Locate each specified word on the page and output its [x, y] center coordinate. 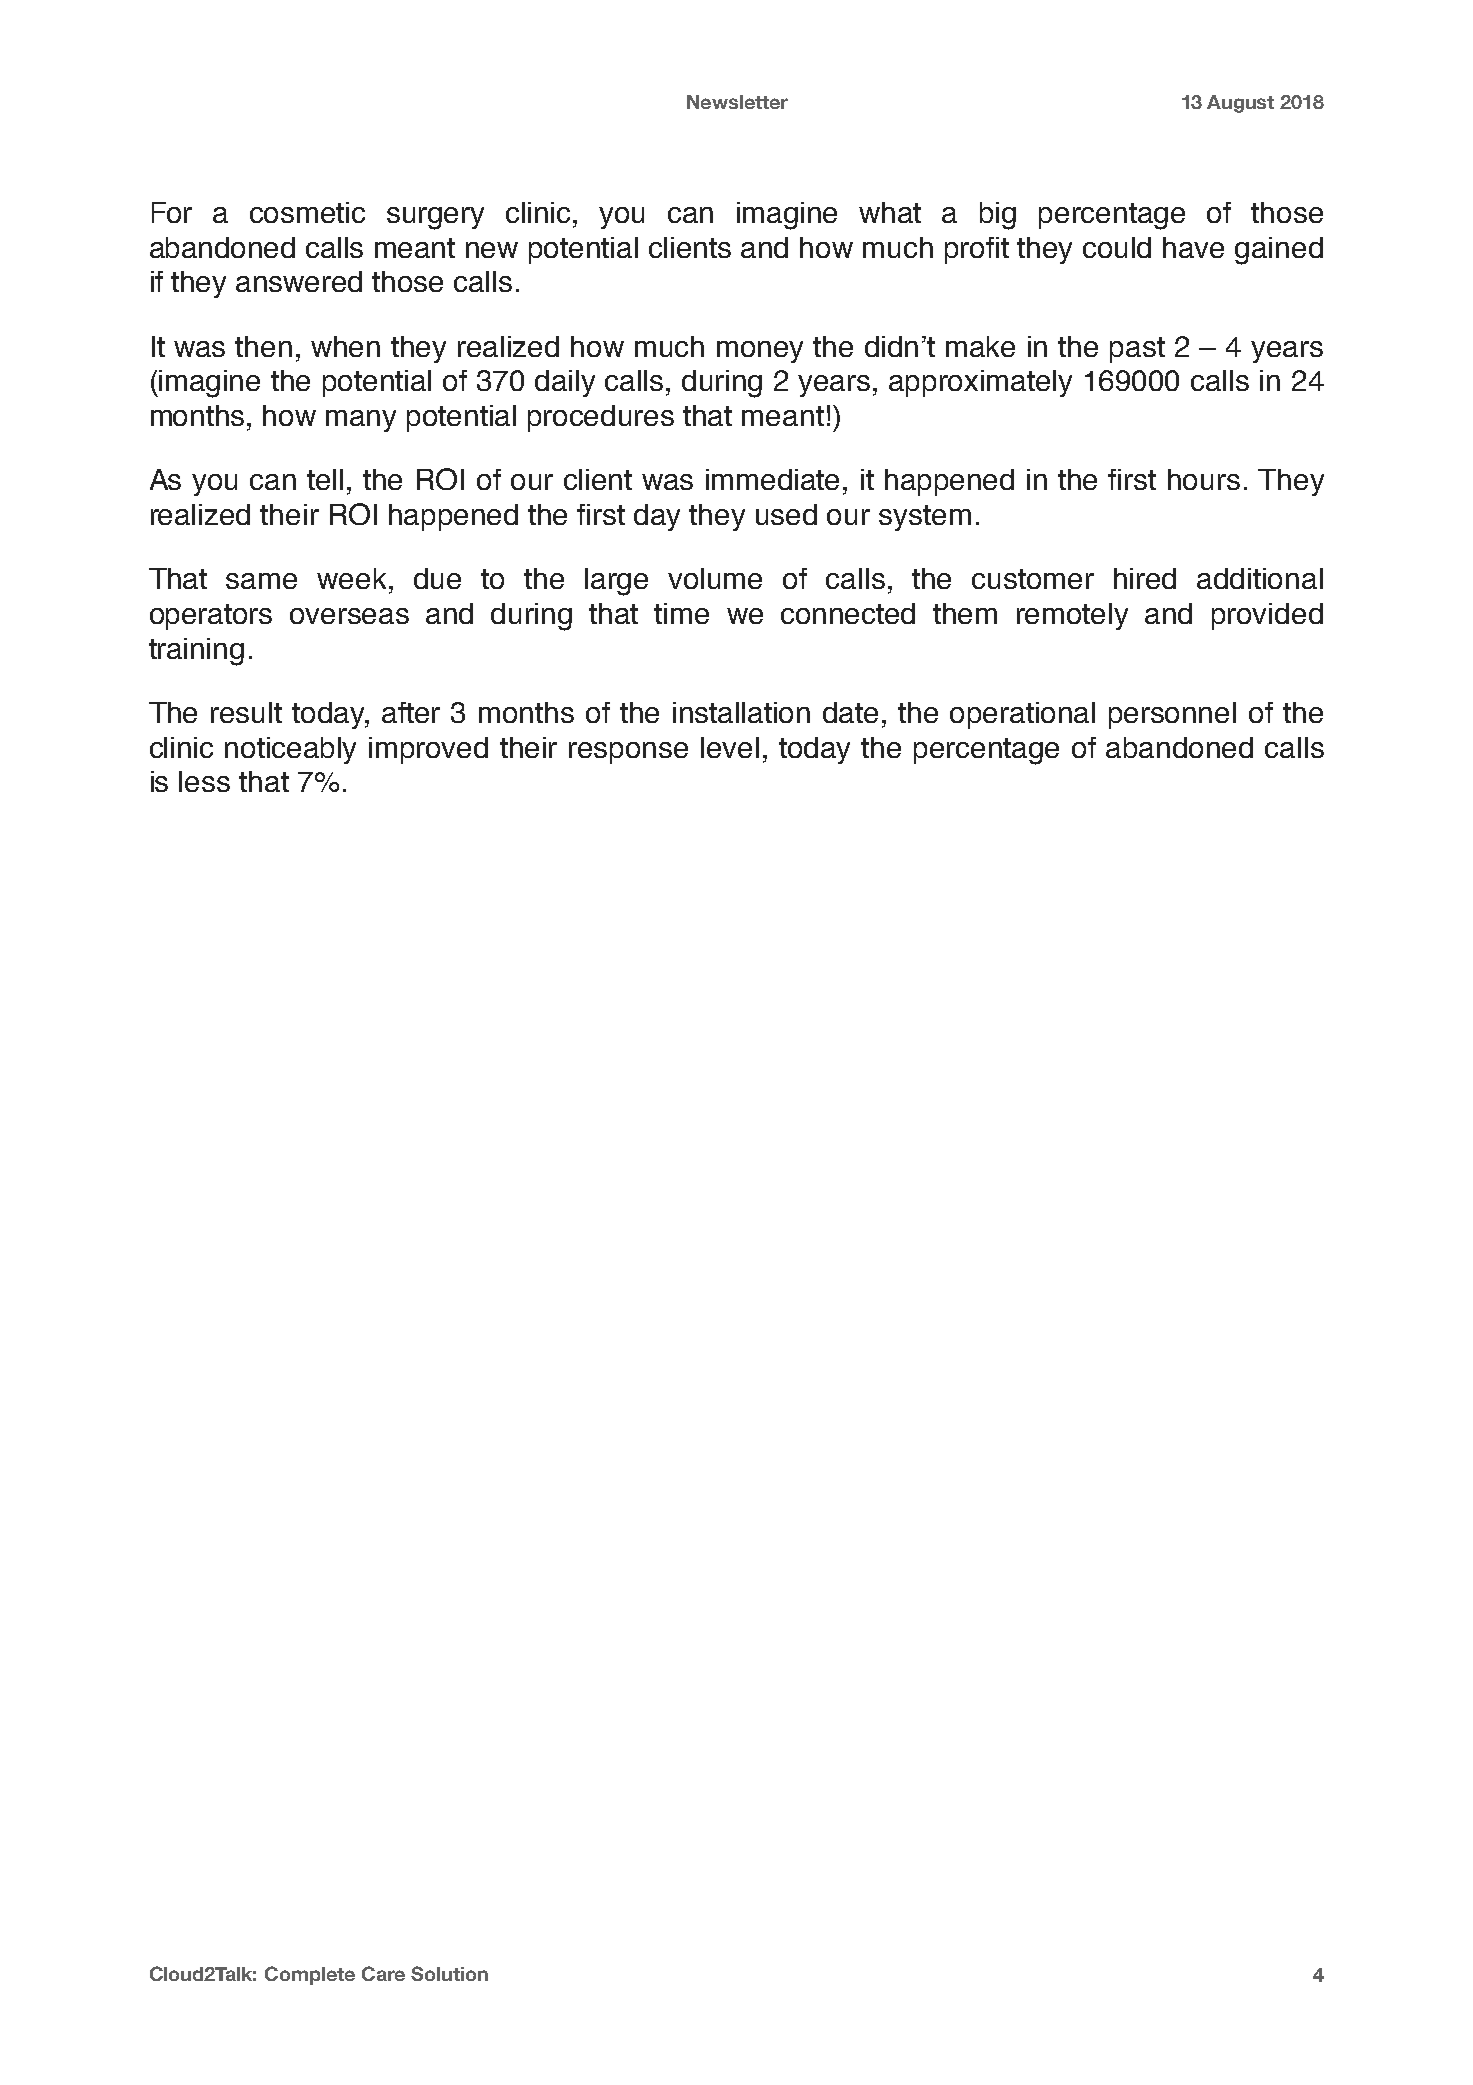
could [1117, 247]
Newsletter [737, 102]
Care [383, 1973]
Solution [449, 1973]
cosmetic [307, 212]
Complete [310, 1975]
